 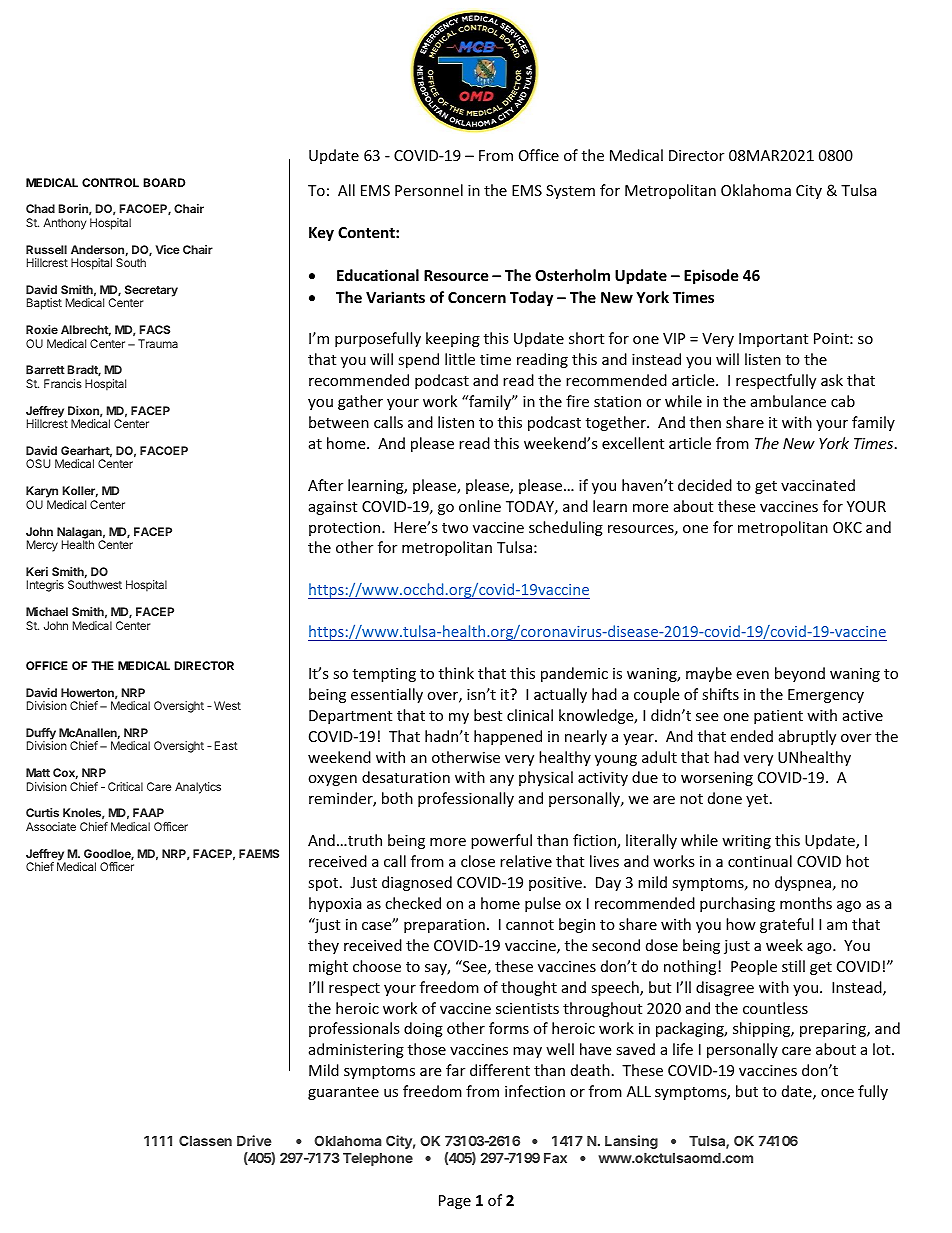 What do you see at coordinates (125, 786) in the page?
I see `Critical` at bounding box center [125, 786].
